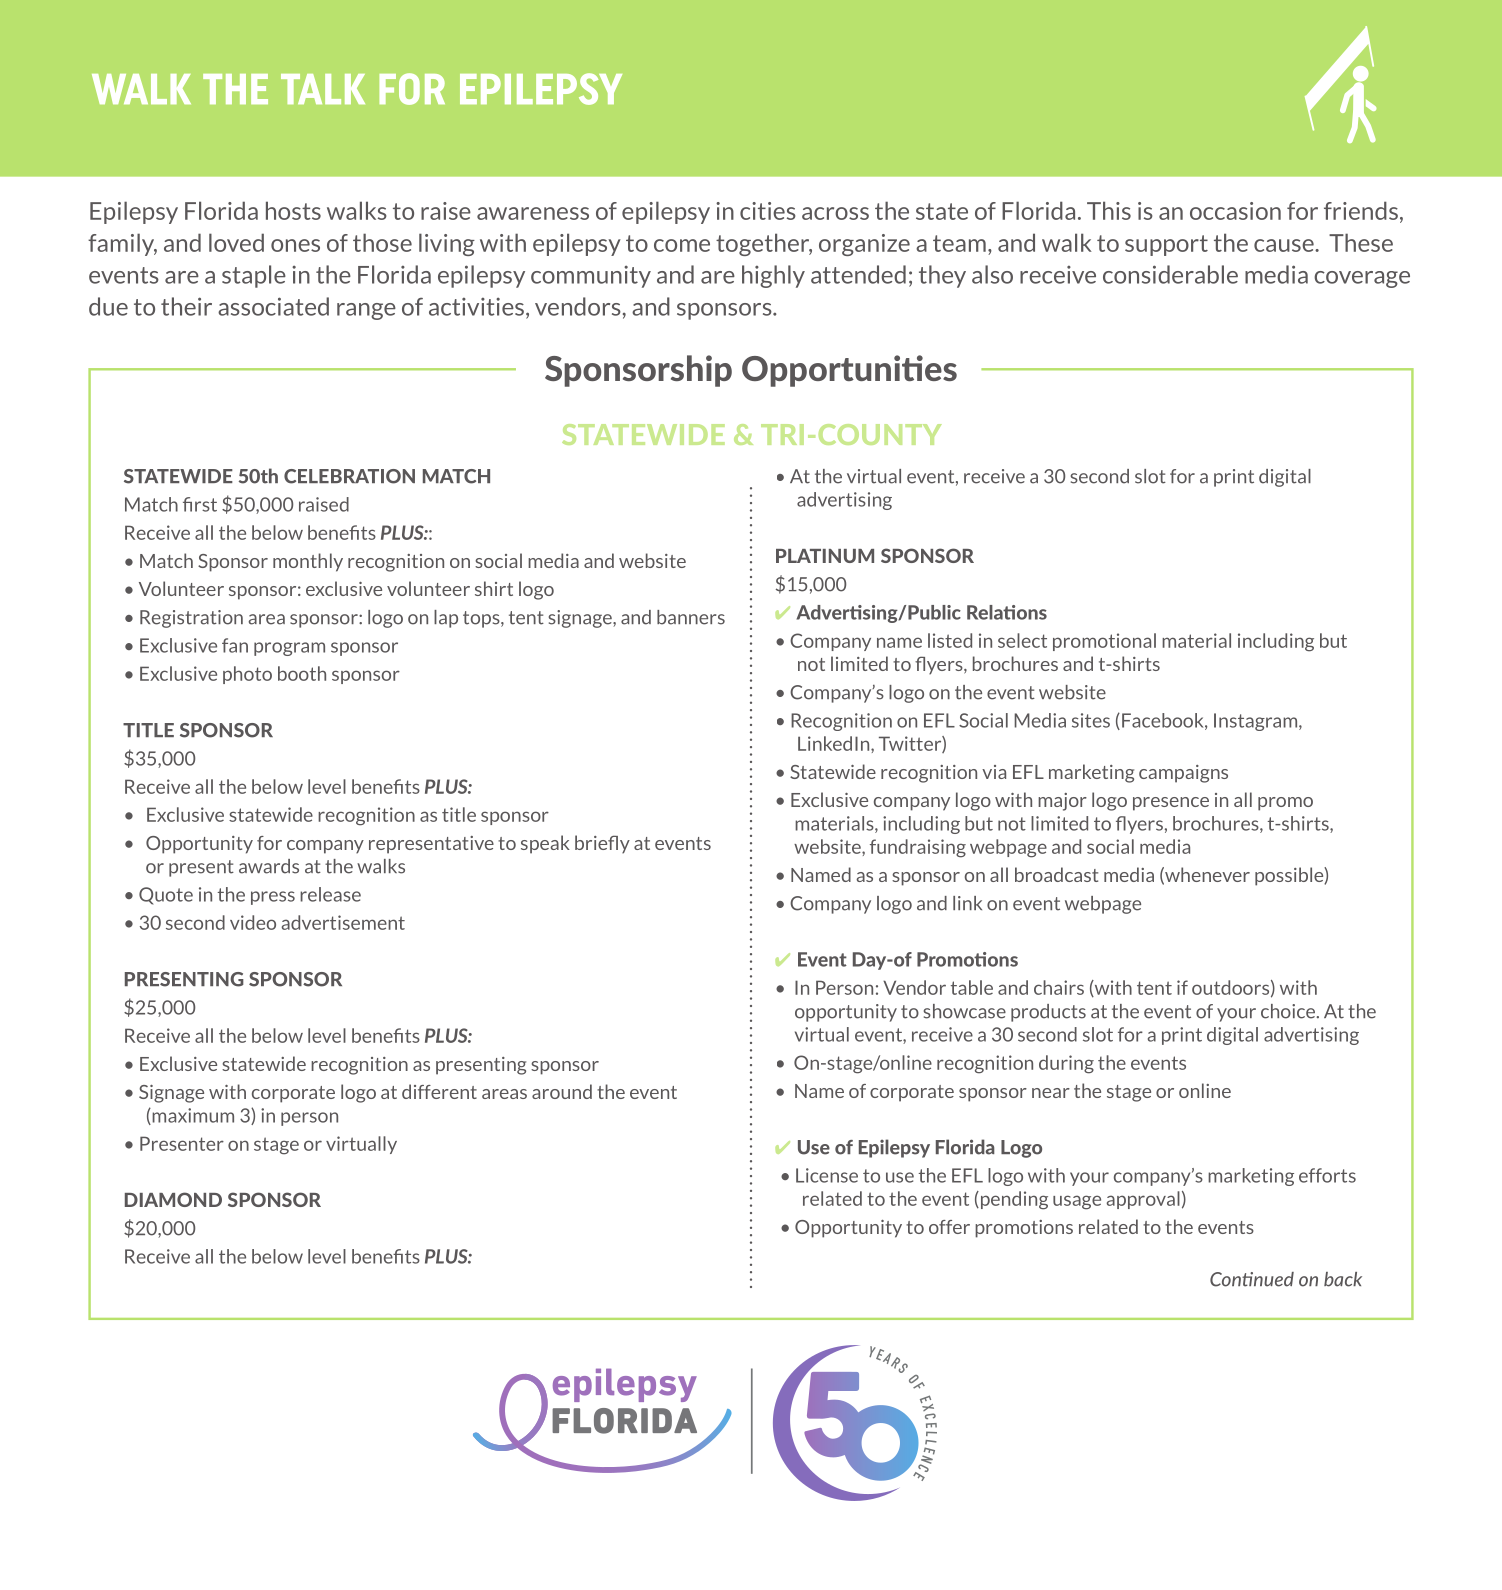 The image size is (1502, 1590). I want to click on cities, so click(768, 211).
